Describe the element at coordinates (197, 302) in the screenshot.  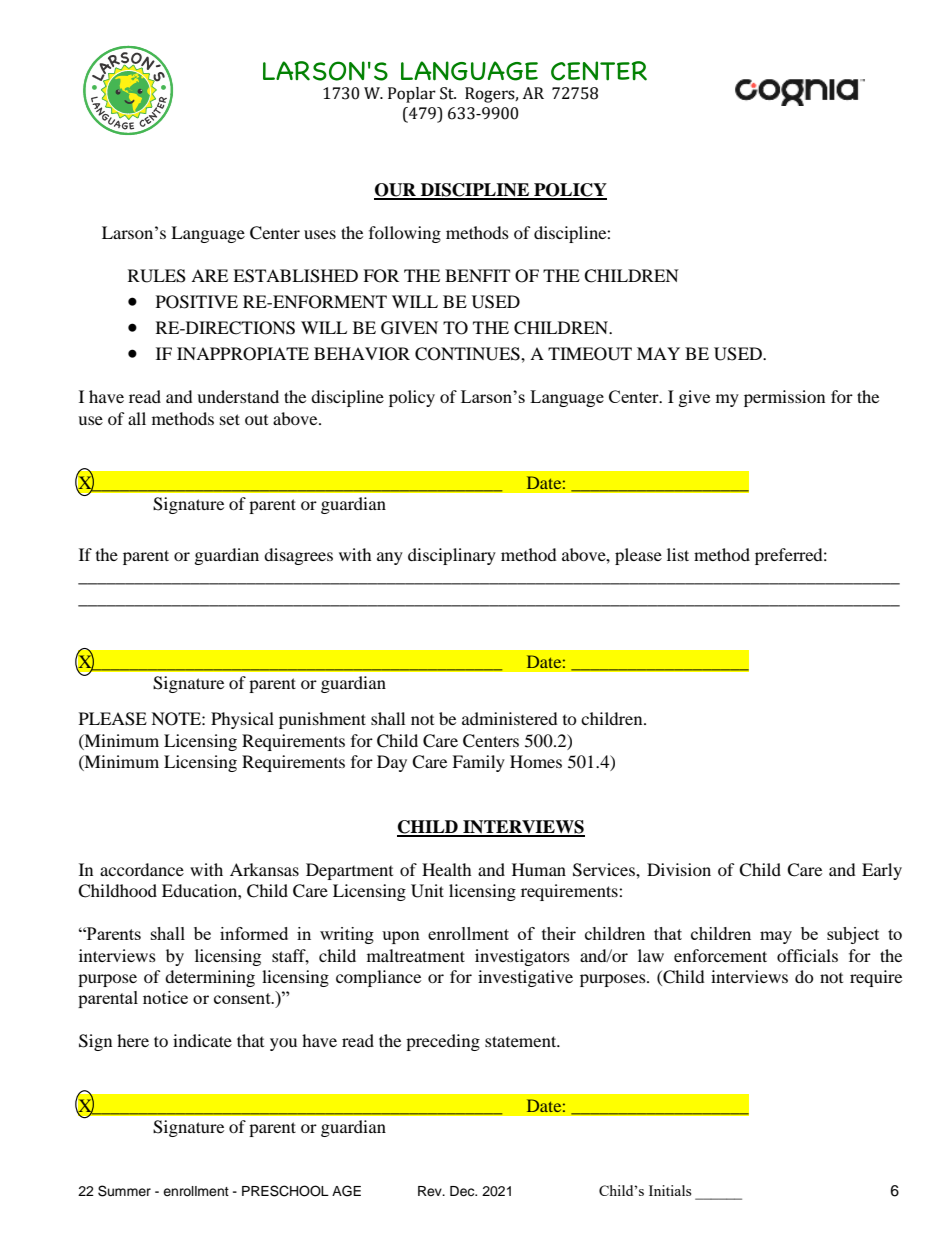
I see `POSITIVE` at that location.
